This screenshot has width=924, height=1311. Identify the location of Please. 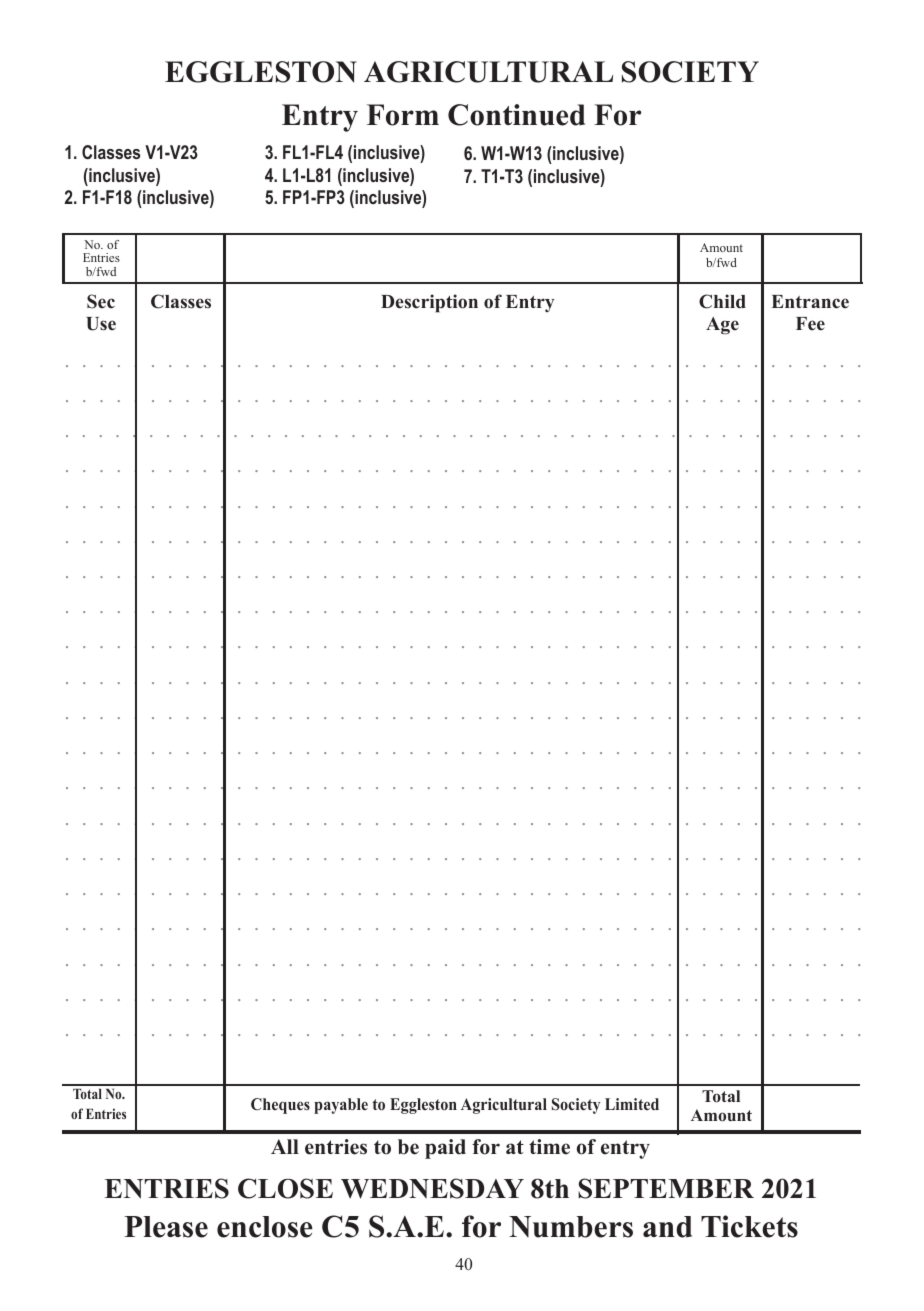
(166, 1227).
